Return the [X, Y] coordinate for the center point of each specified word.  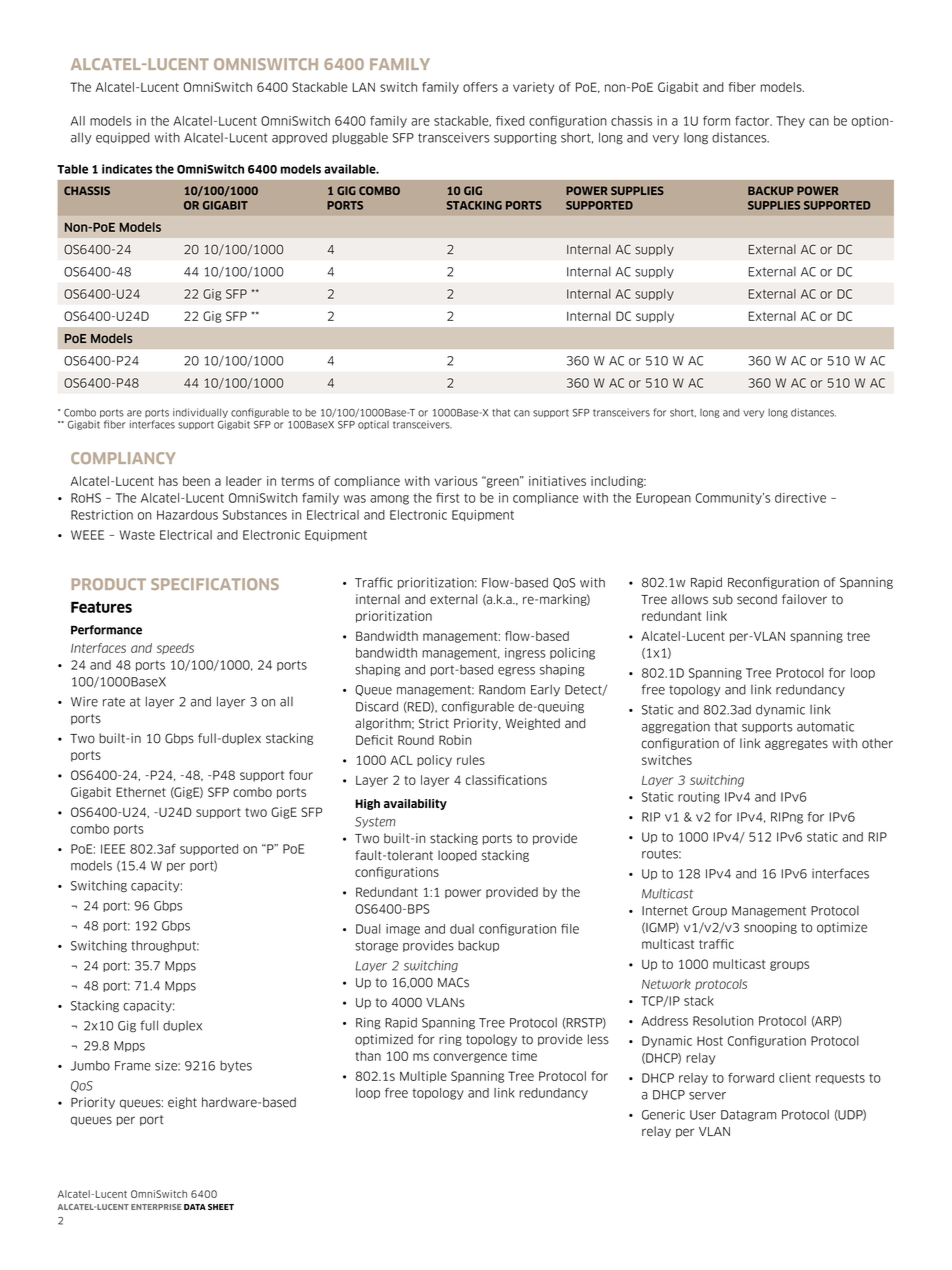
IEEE [113, 849]
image [403, 930]
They [790, 122]
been [196, 481]
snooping [770, 928]
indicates [127, 169]
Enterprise [156, 1207]
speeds [175, 649]
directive [800, 498]
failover [804, 599]
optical [373, 425]
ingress [525, 654]
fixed [510, 121]
